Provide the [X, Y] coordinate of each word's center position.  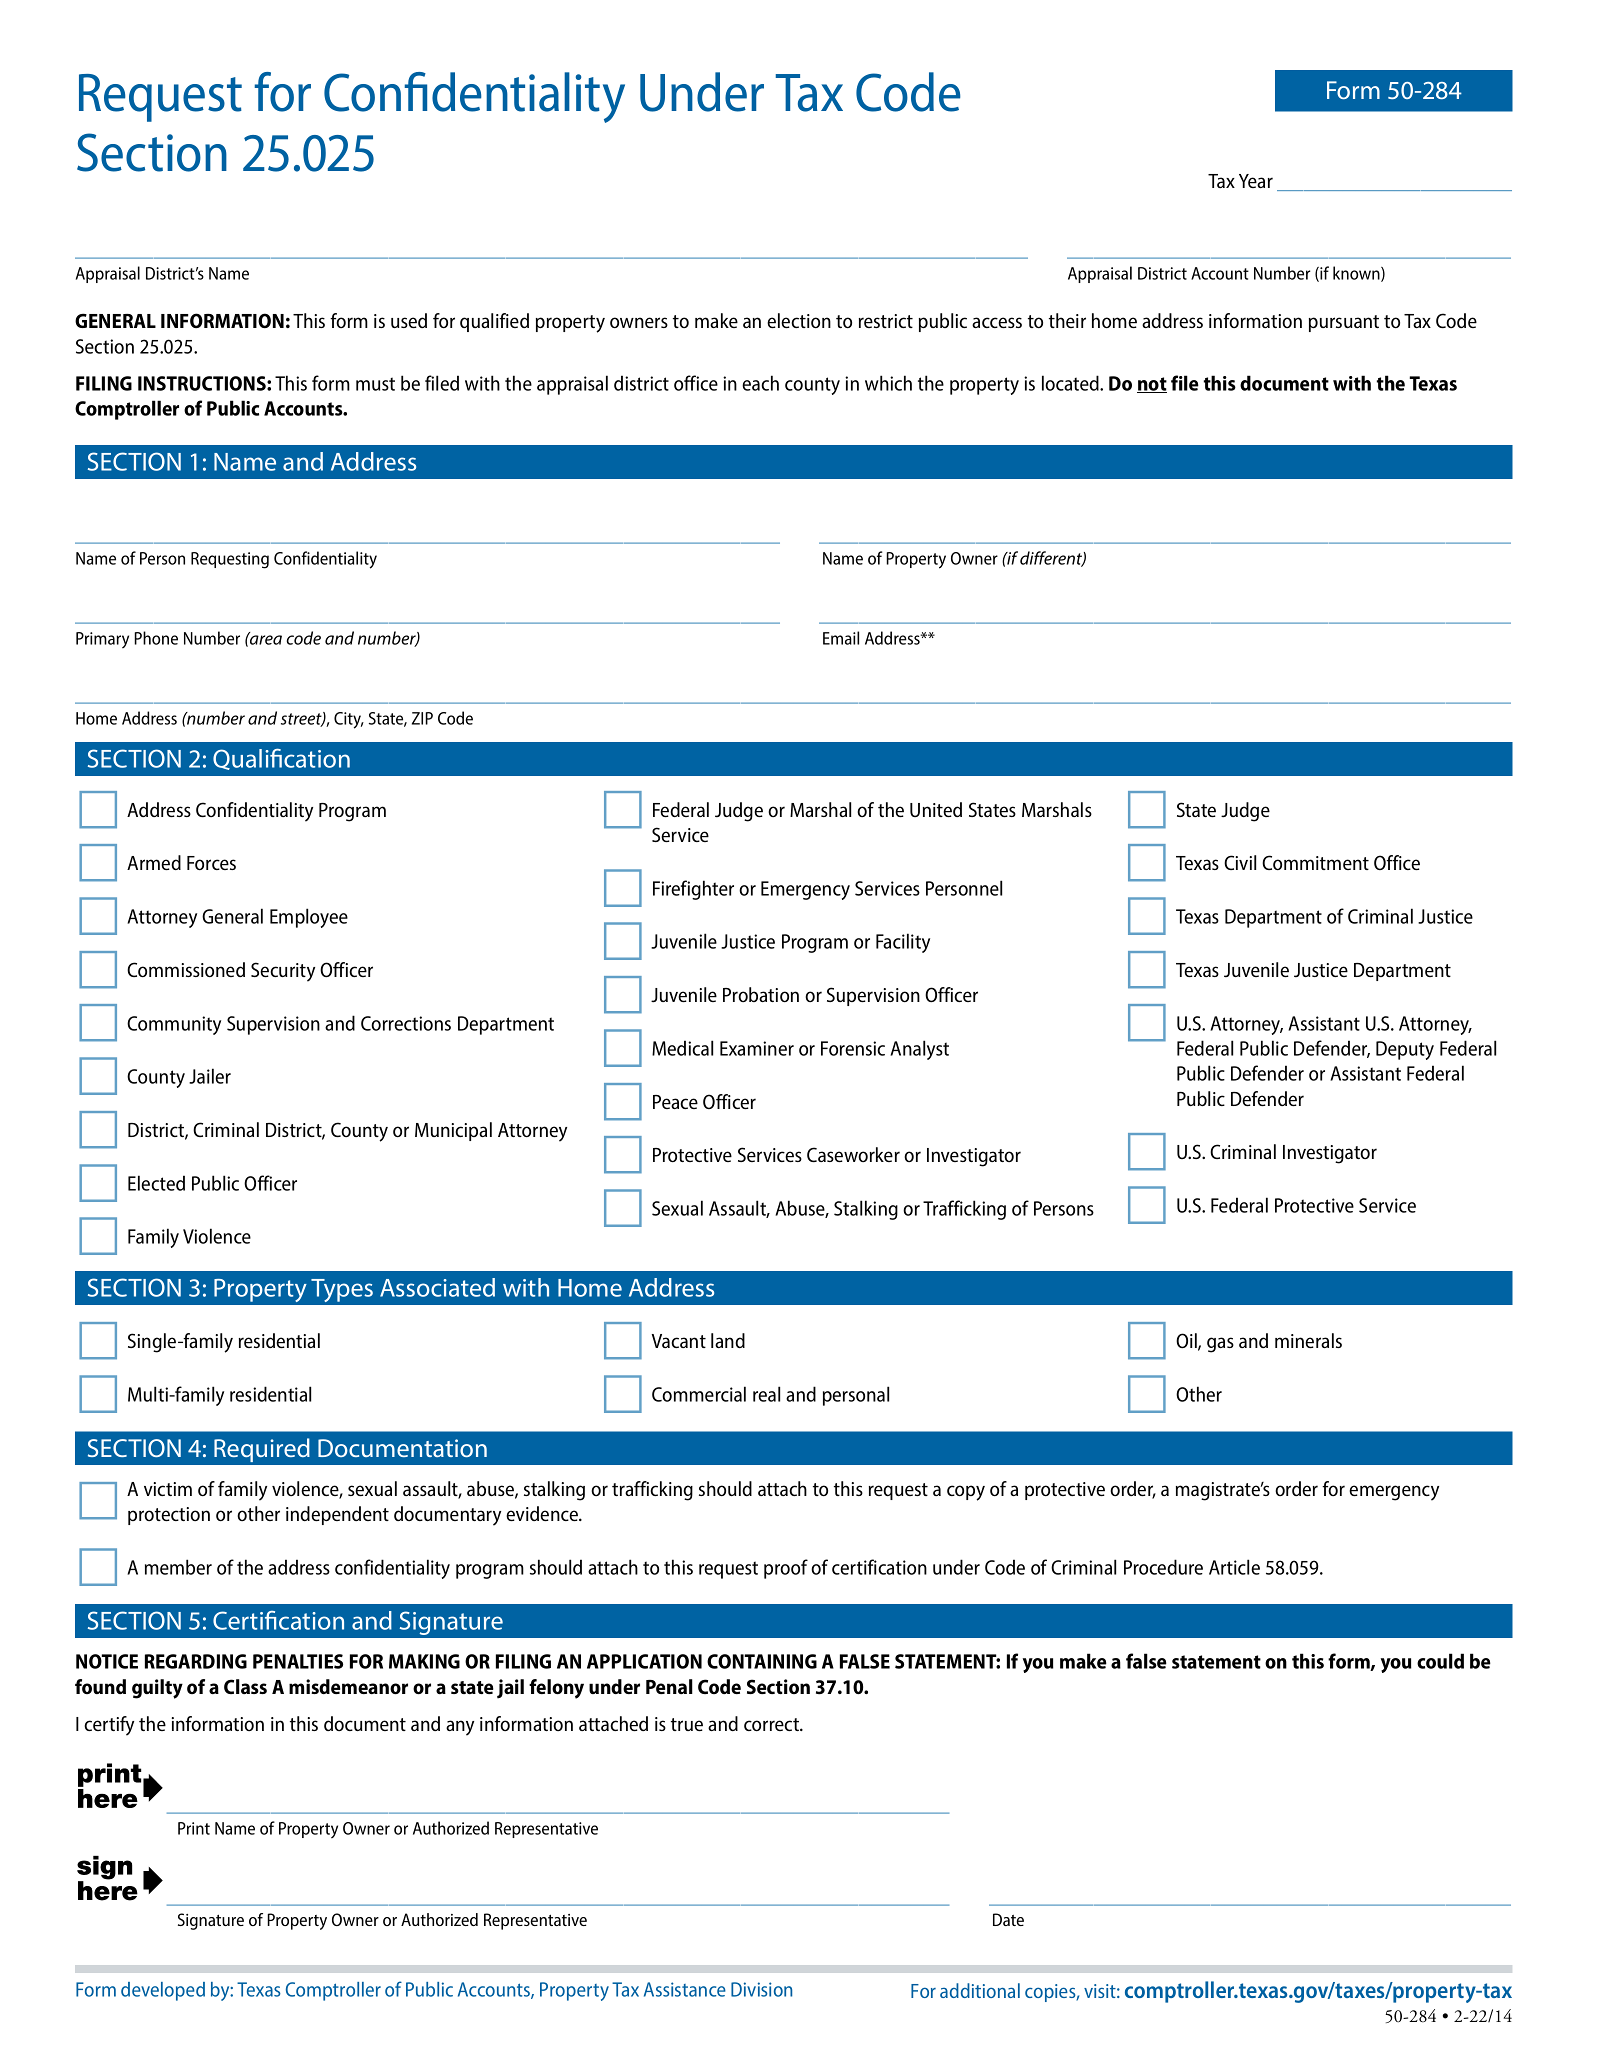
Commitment [1315, 862]
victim [168, 1489]
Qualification [281, 759]
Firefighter [693, 890]
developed [163, 1991]
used [409, 320]
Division [761, 1989]
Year [1256, 181]
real [766, 1394]
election [799, 320]
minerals [1308, 1340]
